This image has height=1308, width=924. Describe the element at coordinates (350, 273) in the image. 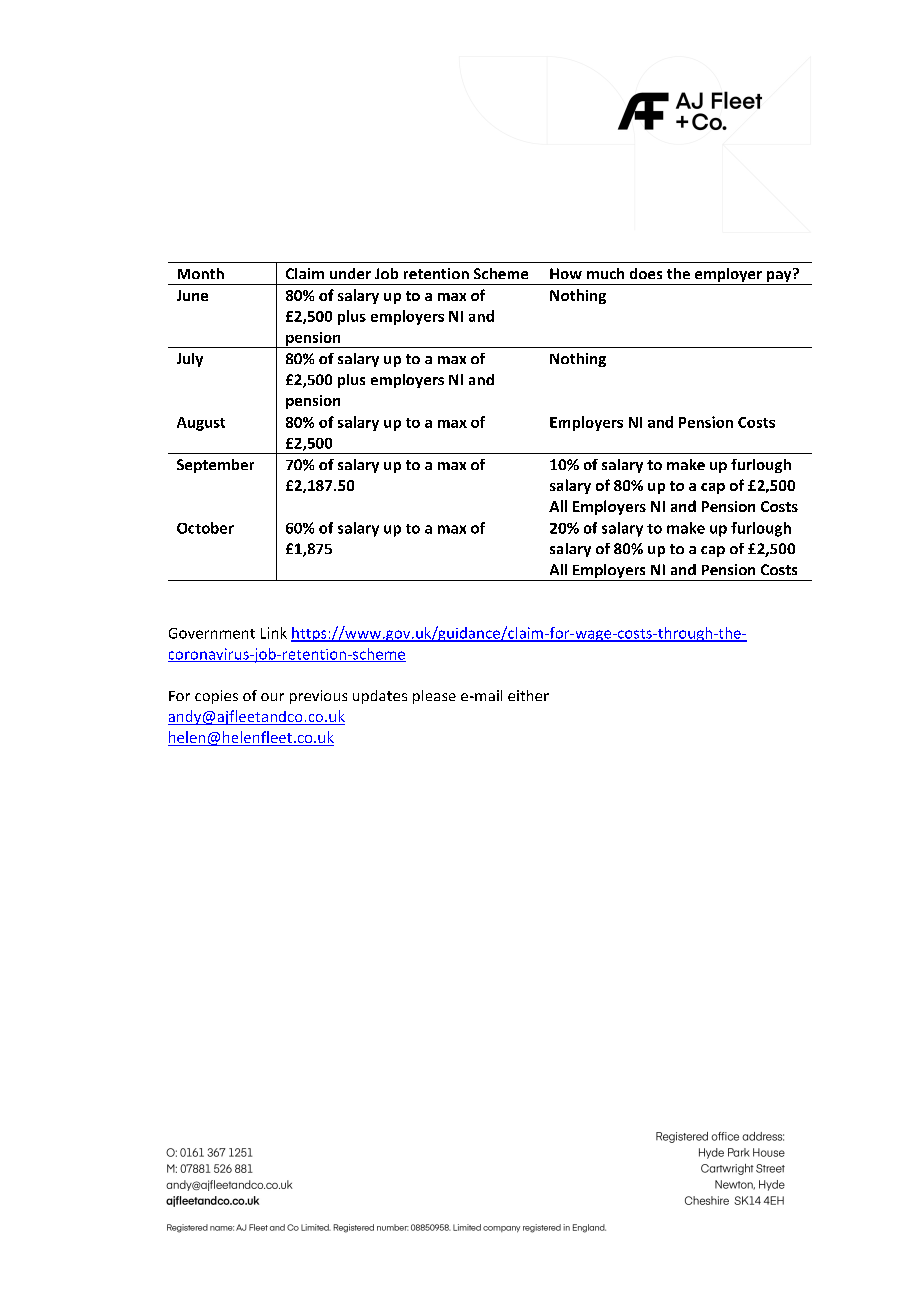

I see `under` at that location.
